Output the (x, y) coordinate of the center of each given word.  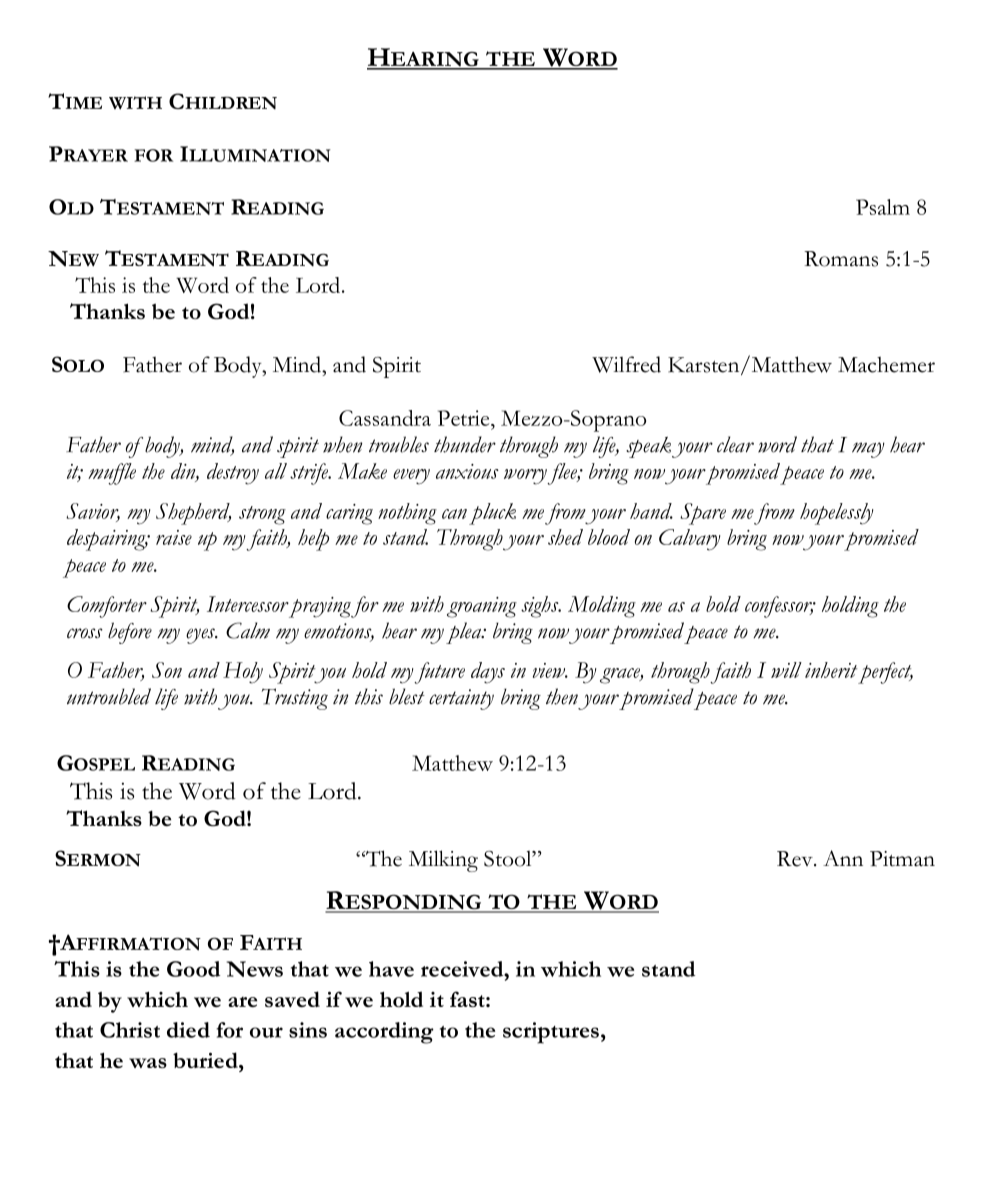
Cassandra (385, 418)
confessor (780, 607)
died (188, 1030)
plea (465, 633)
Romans (841, 259)
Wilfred (626, 364)
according (384, 1033)
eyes (202, 636)
